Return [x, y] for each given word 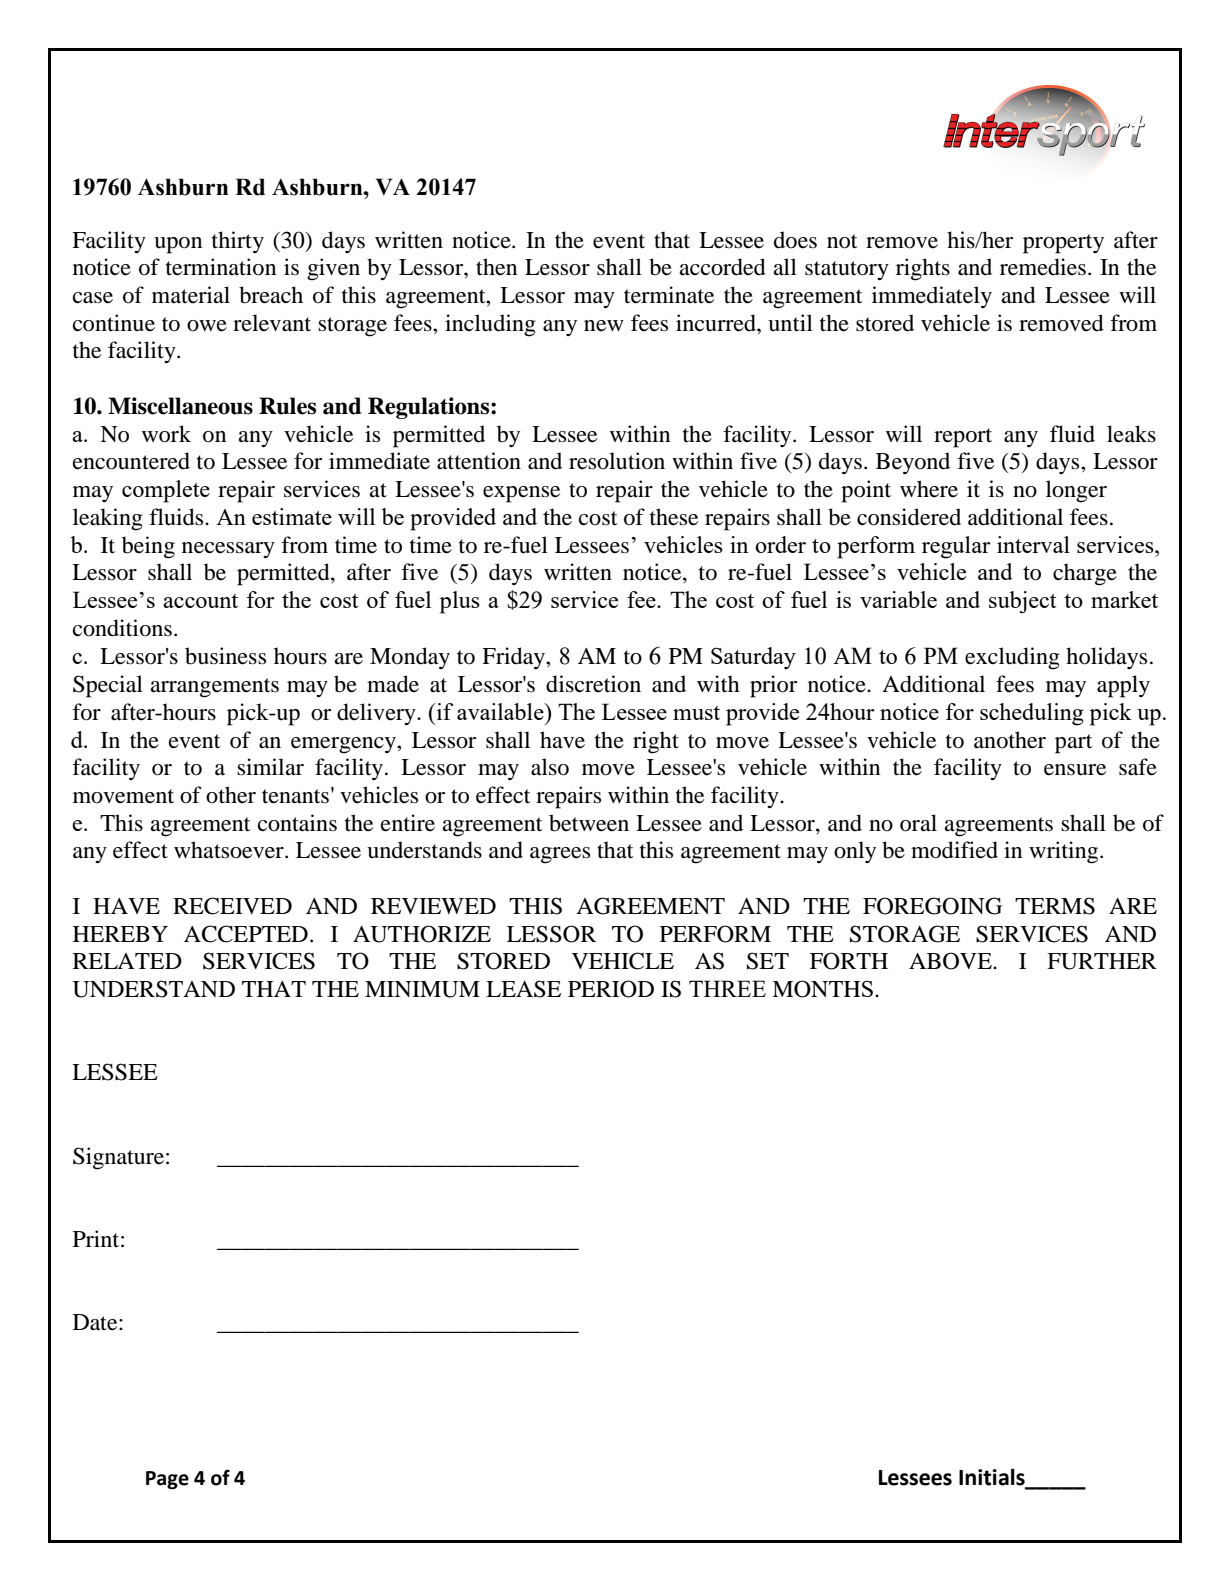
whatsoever [230, 850]
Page [167, 1480]
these [674, 517]
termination [221, 267]
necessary [228, 550]
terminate [669, 295]
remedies [1043, 267]
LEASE [523, 989]
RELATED [127, 961]
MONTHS [822, 989]
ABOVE [951, 961]
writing [1065, 852]
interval [1033, 544]
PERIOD [611, 989]
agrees [560, 855]
